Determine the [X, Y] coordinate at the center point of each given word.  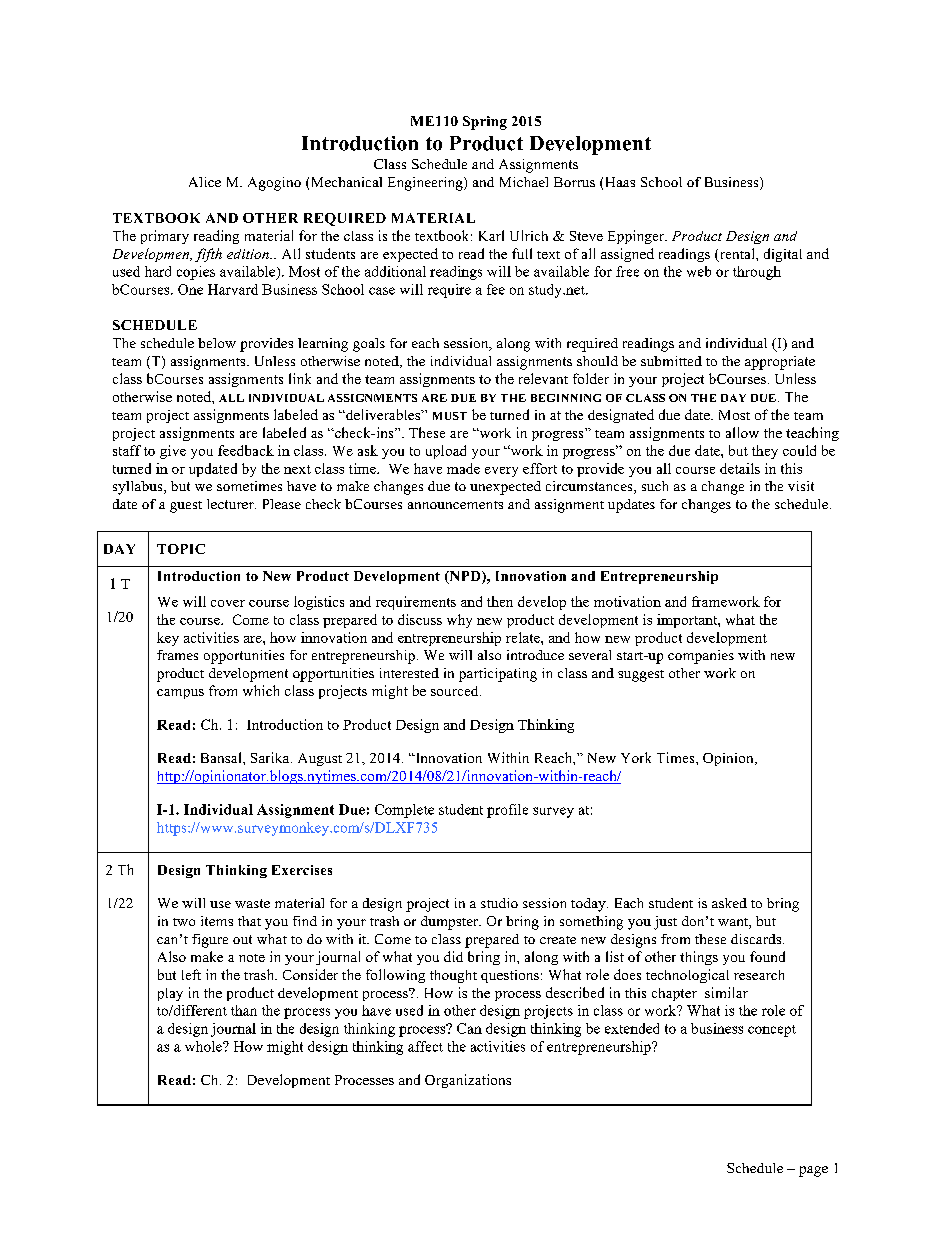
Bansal [222, 757]
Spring [485, 123]
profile [507, 811]
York [636, 757]
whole [204, 1046]
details [740, 468]
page [813, 1171]
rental [737, 255]
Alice [205, 182]
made [463, 468]
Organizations [468, 1081]
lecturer [231, 504]
